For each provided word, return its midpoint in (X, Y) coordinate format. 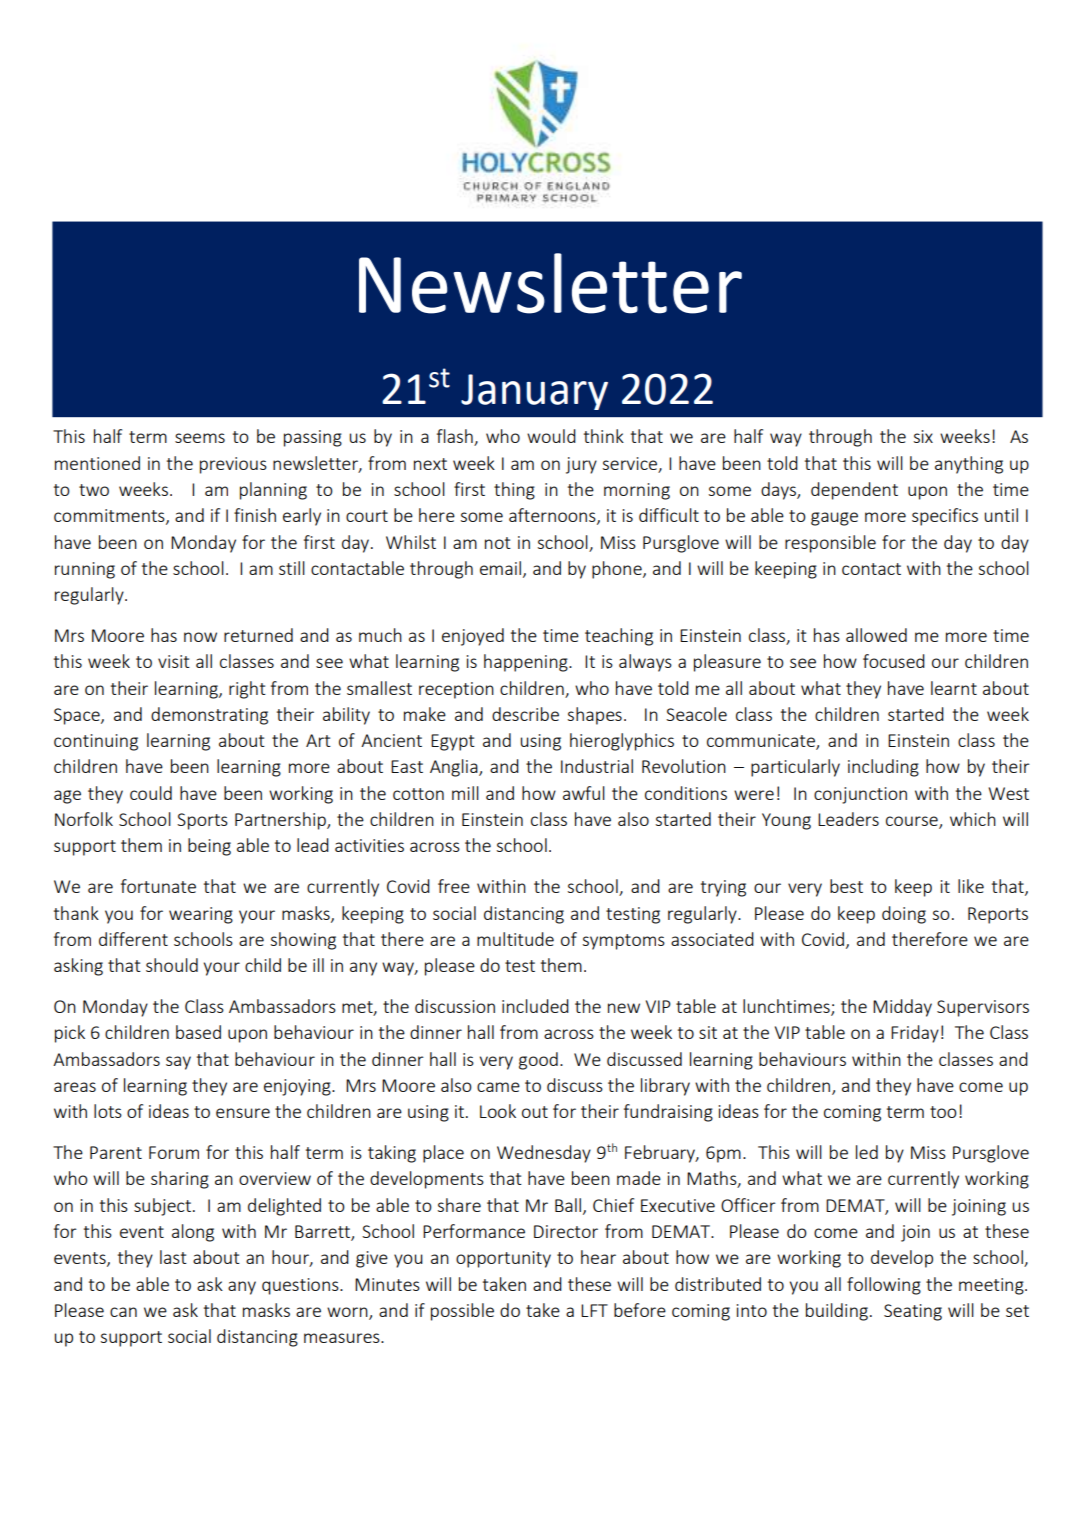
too (943, 1112)
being (209, 847)
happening (527, 663)
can (123, 1312)
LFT (594, 1310)
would (551, 436)
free (454, 886)
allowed (876, 635)
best (846, 886)
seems (200, 438)
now (200, 637)
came (498, 1087)
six (923, 436)
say (178, 1063)
